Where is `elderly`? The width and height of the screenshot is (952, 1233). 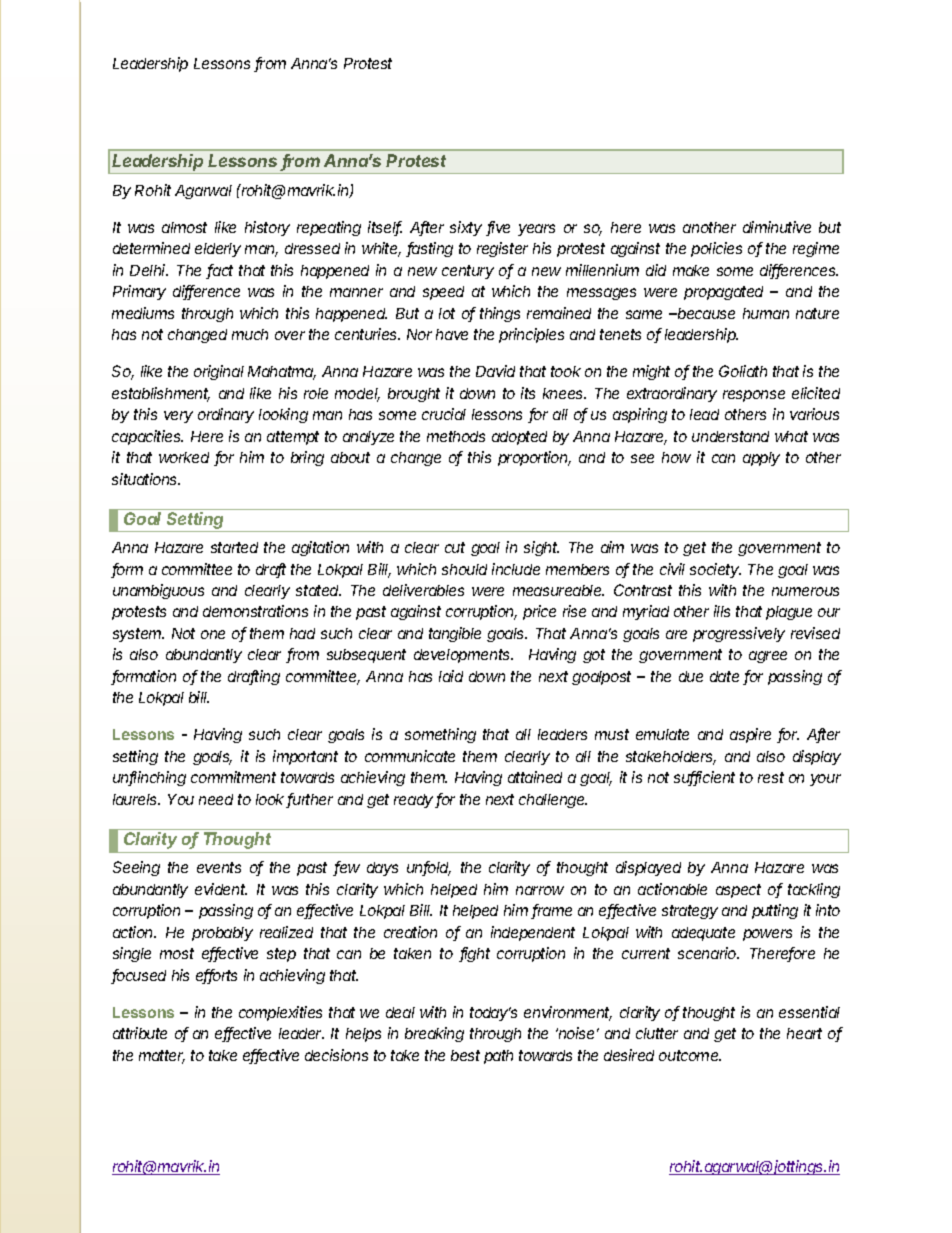
elderly is located at coordinates (218, 250).
